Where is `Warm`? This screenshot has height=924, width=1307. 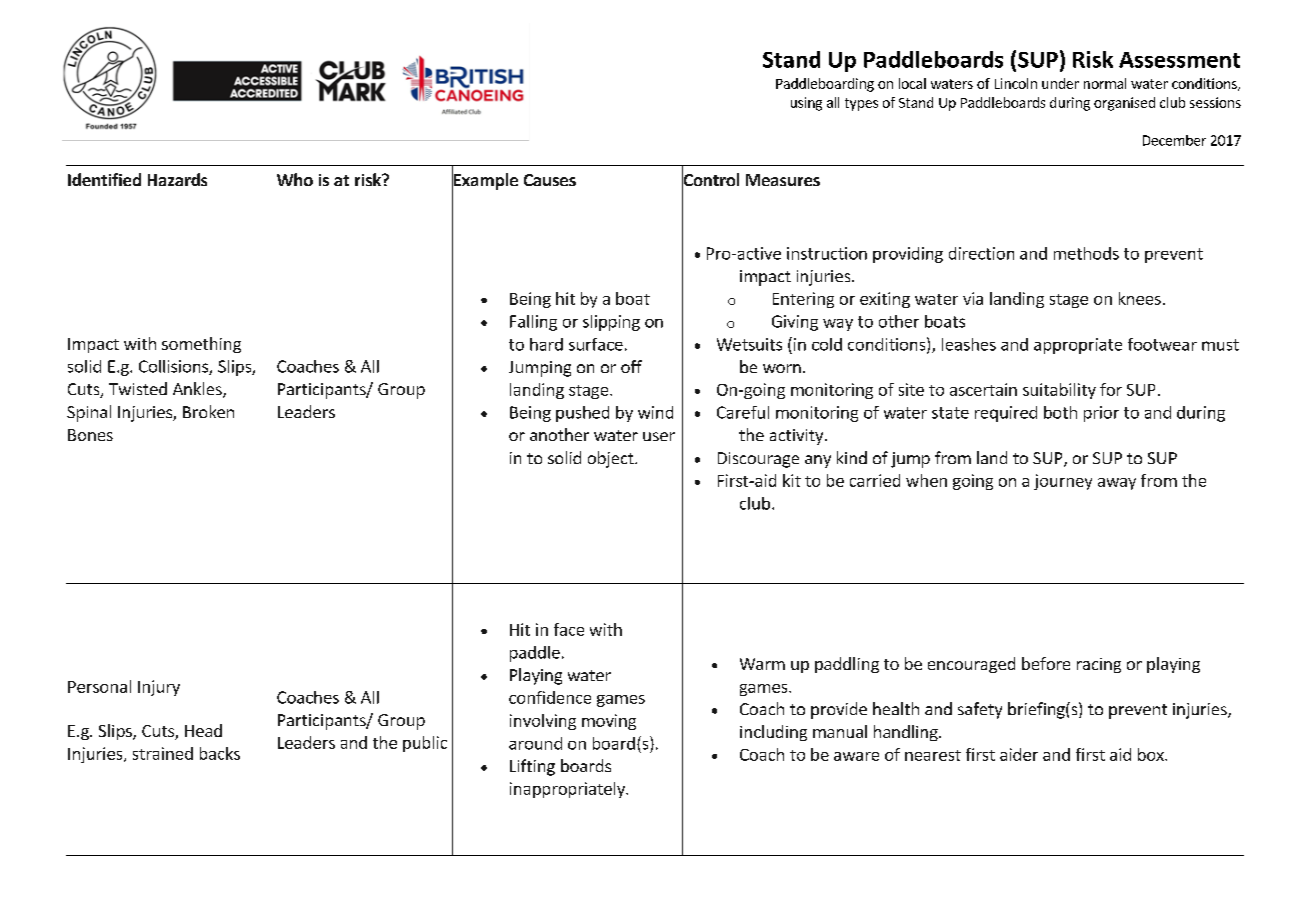
Warm is located at coordinates (762, 664).
